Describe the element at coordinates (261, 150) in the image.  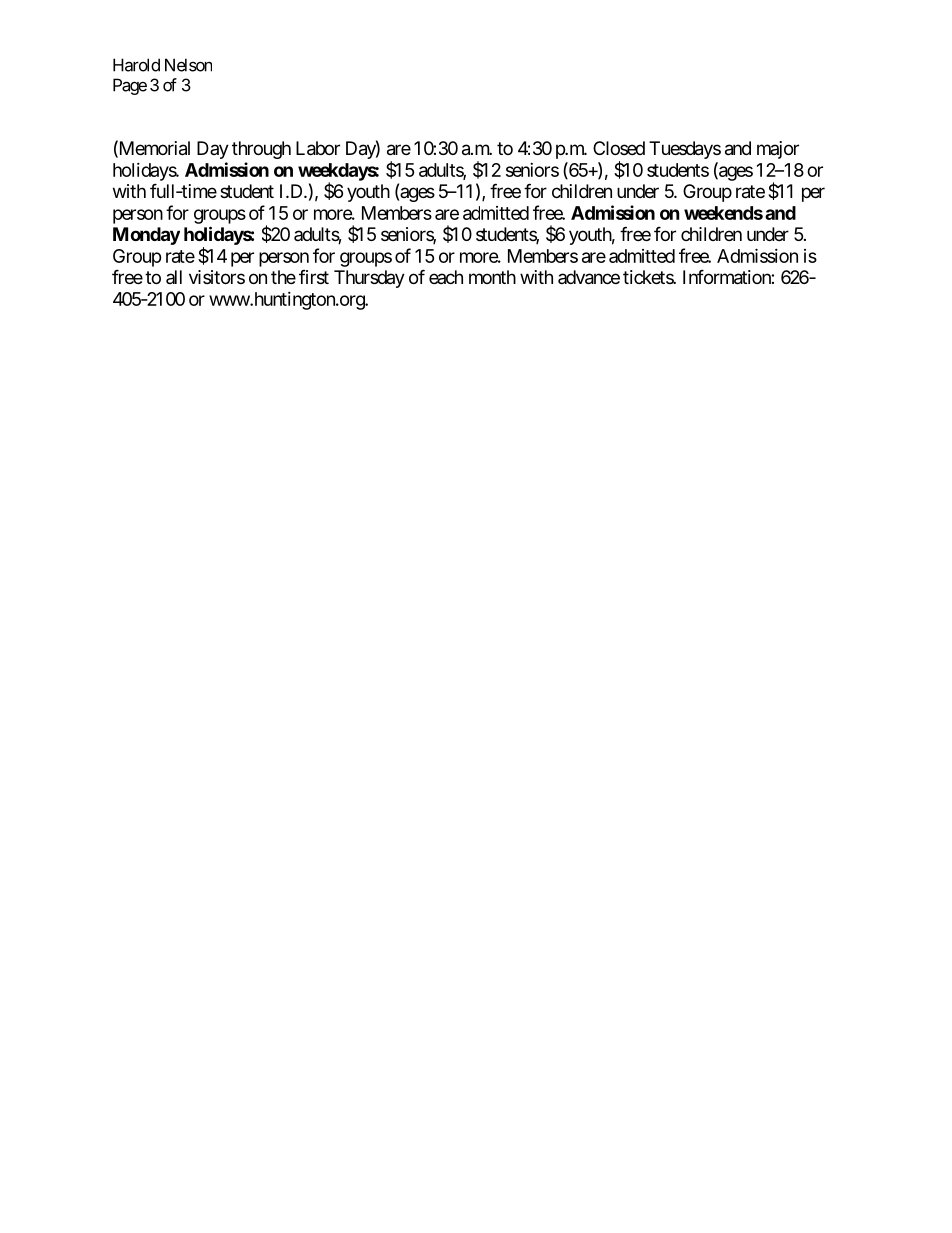
I see `through` at that location.
